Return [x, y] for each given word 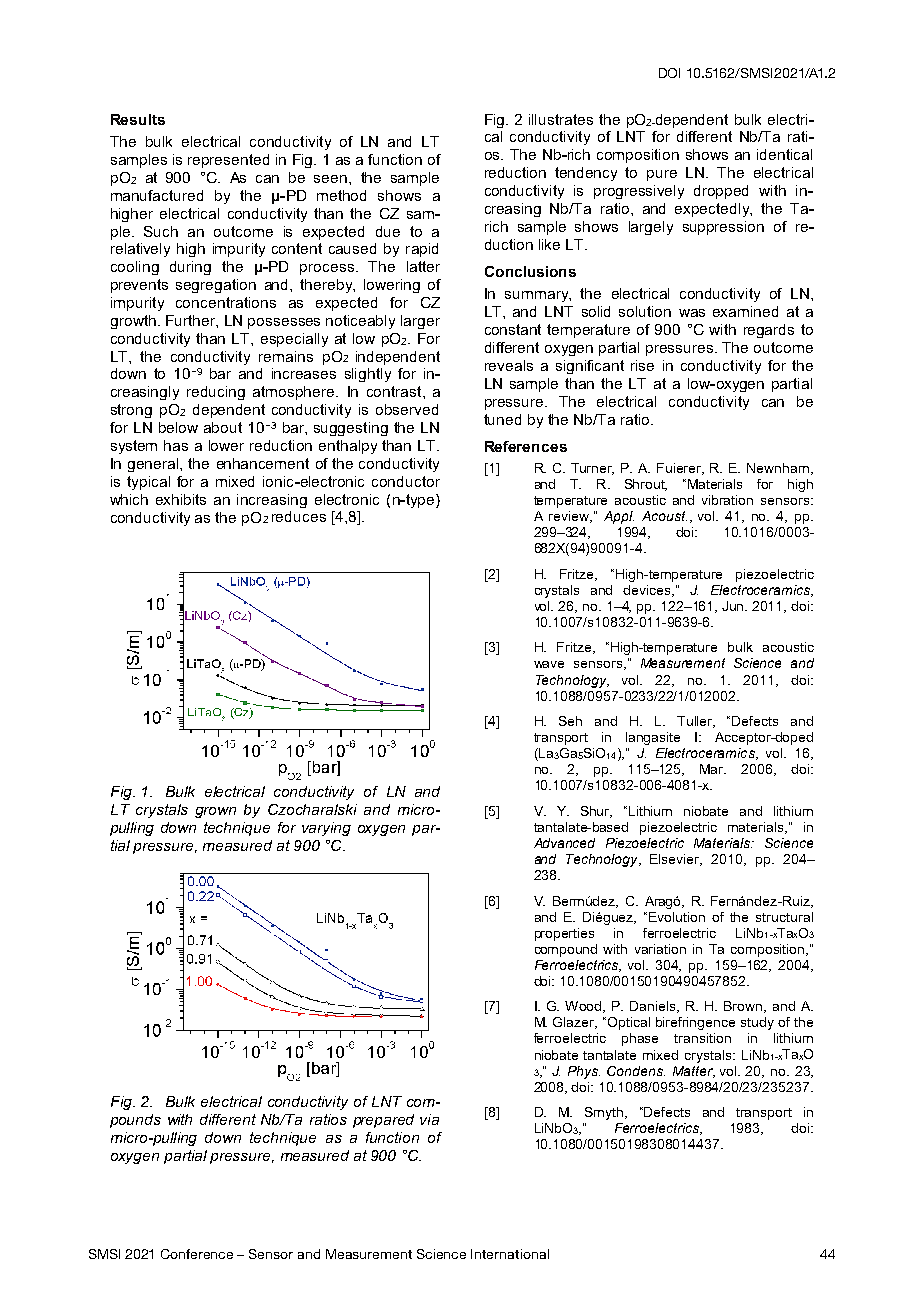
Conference [197, 1254]
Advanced [564, 843]
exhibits [181, 499]
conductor [406, 481]
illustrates [561, 119]
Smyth [605, 1113]
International [510, 1254]
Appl [619, 517]
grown [215, 812]
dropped [721, 192]
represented [228, 161]
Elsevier [676, 860]
